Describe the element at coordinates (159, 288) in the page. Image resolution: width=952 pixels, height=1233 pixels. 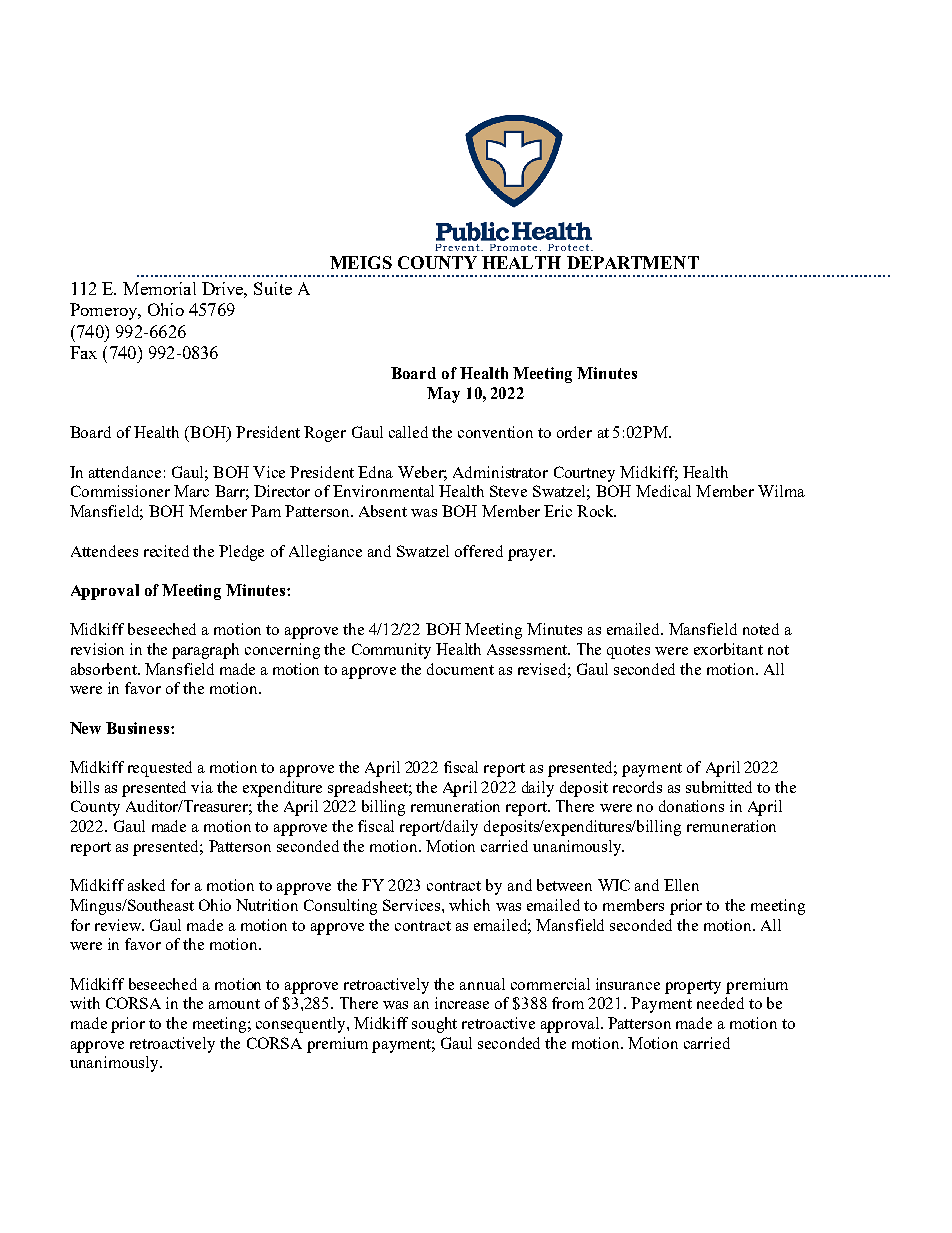
I see `Memorial` at that location.
